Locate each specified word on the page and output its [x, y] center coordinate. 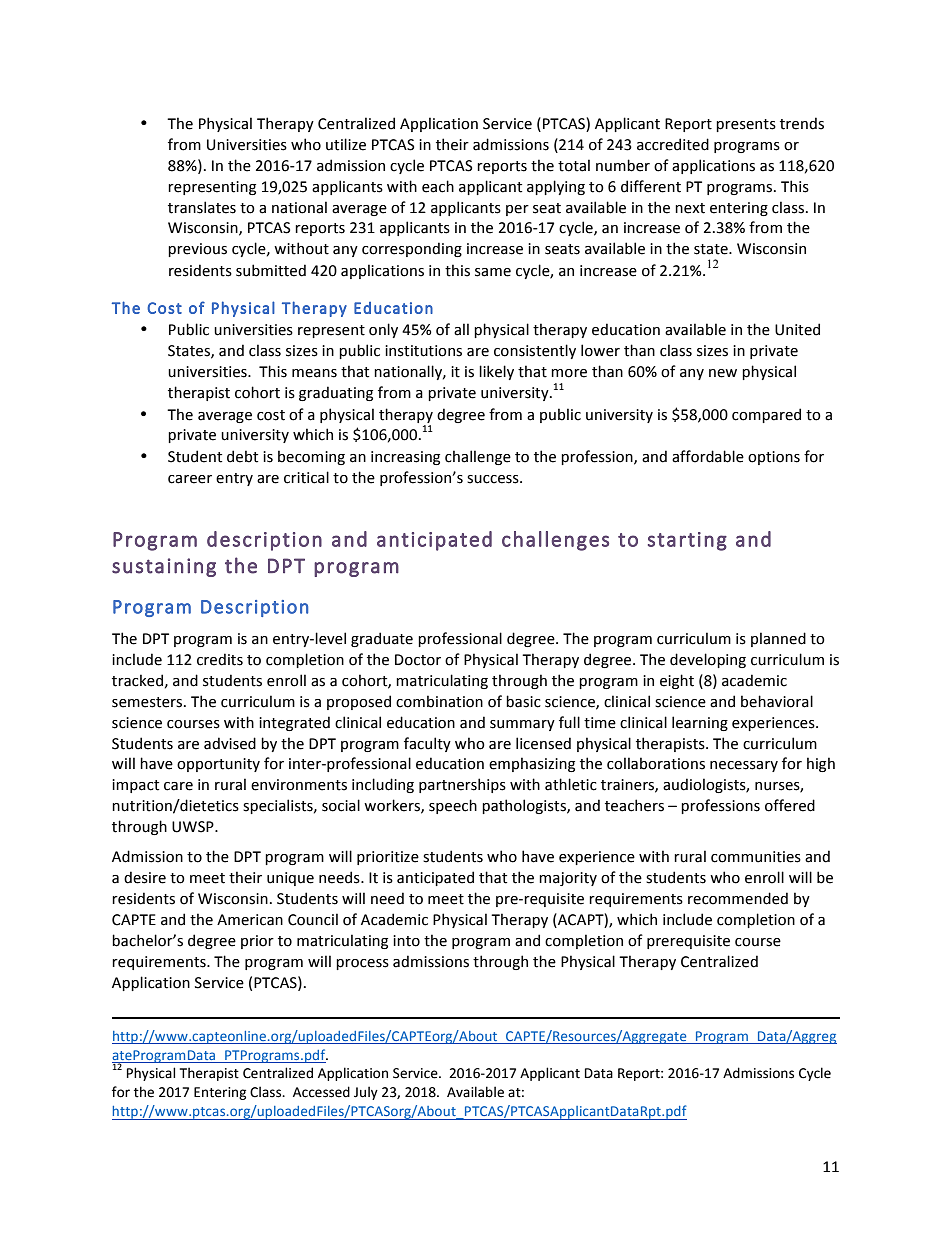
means [314, 373]
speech [453, 806]
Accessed [321, 1092]
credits [220, 659]
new [723, 373]
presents [746, 125]
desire [145, 877]
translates [202, 207]
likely [496, 372]
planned [778, 639]
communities [756, 857]
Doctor [418, 660]
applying [556, 187]
